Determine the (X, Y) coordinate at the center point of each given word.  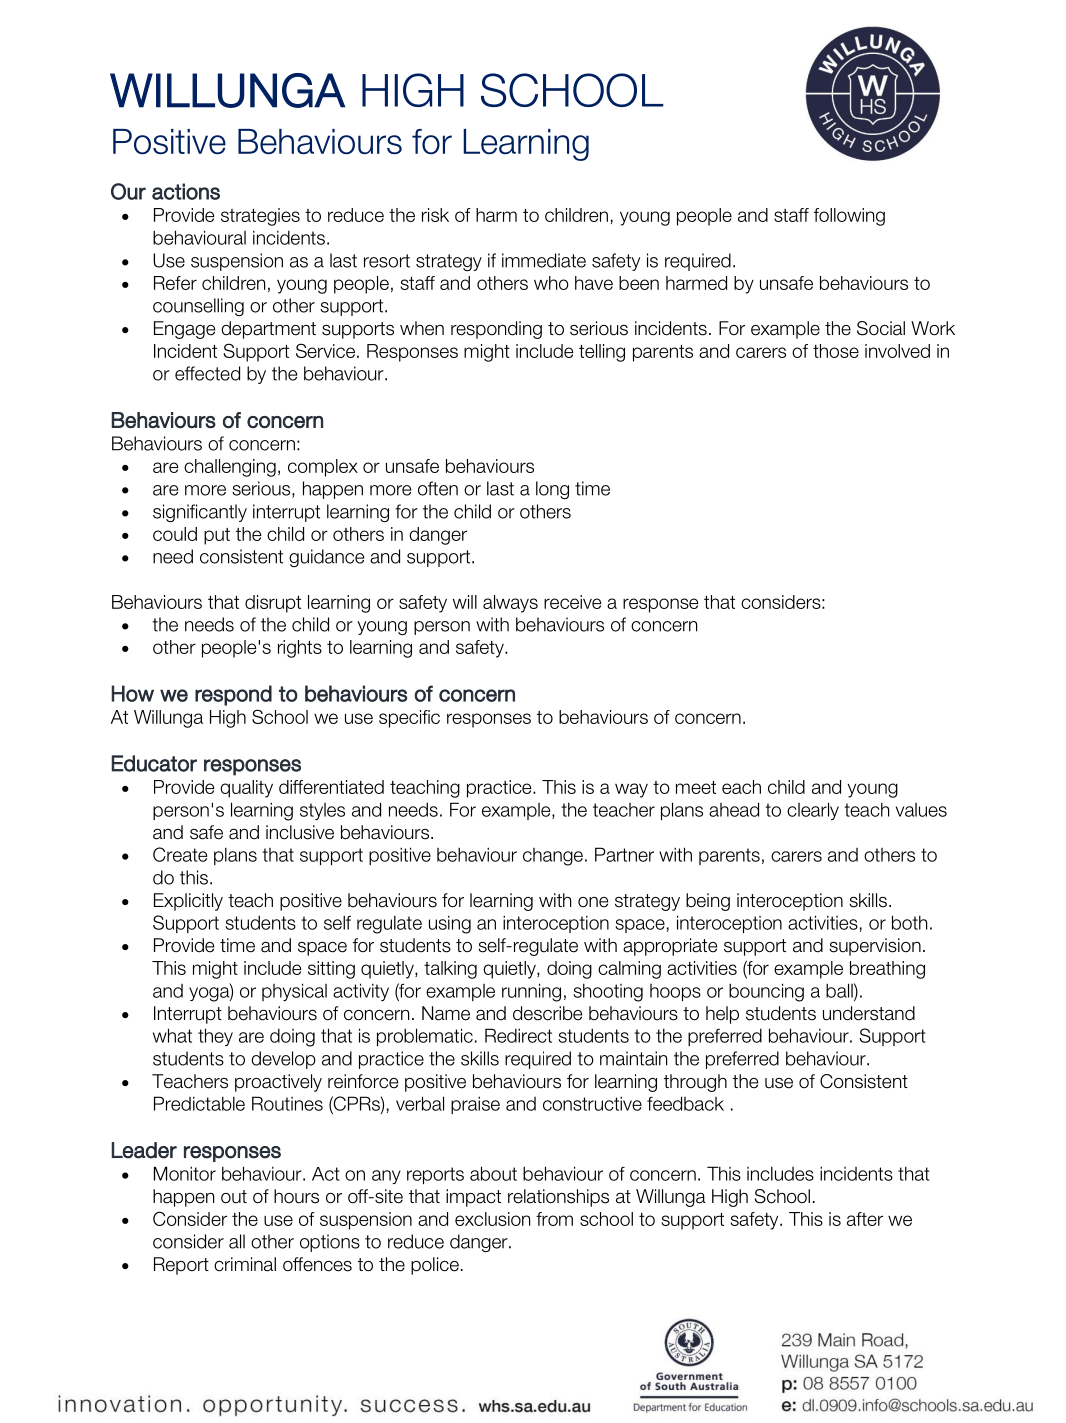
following (849, 217)
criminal (245, 1264)
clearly (813, 811)
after (865, 1219)
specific (409, 719)
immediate (544, 260)
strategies (260, 217)
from (554, 1219)
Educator (154, 763)
